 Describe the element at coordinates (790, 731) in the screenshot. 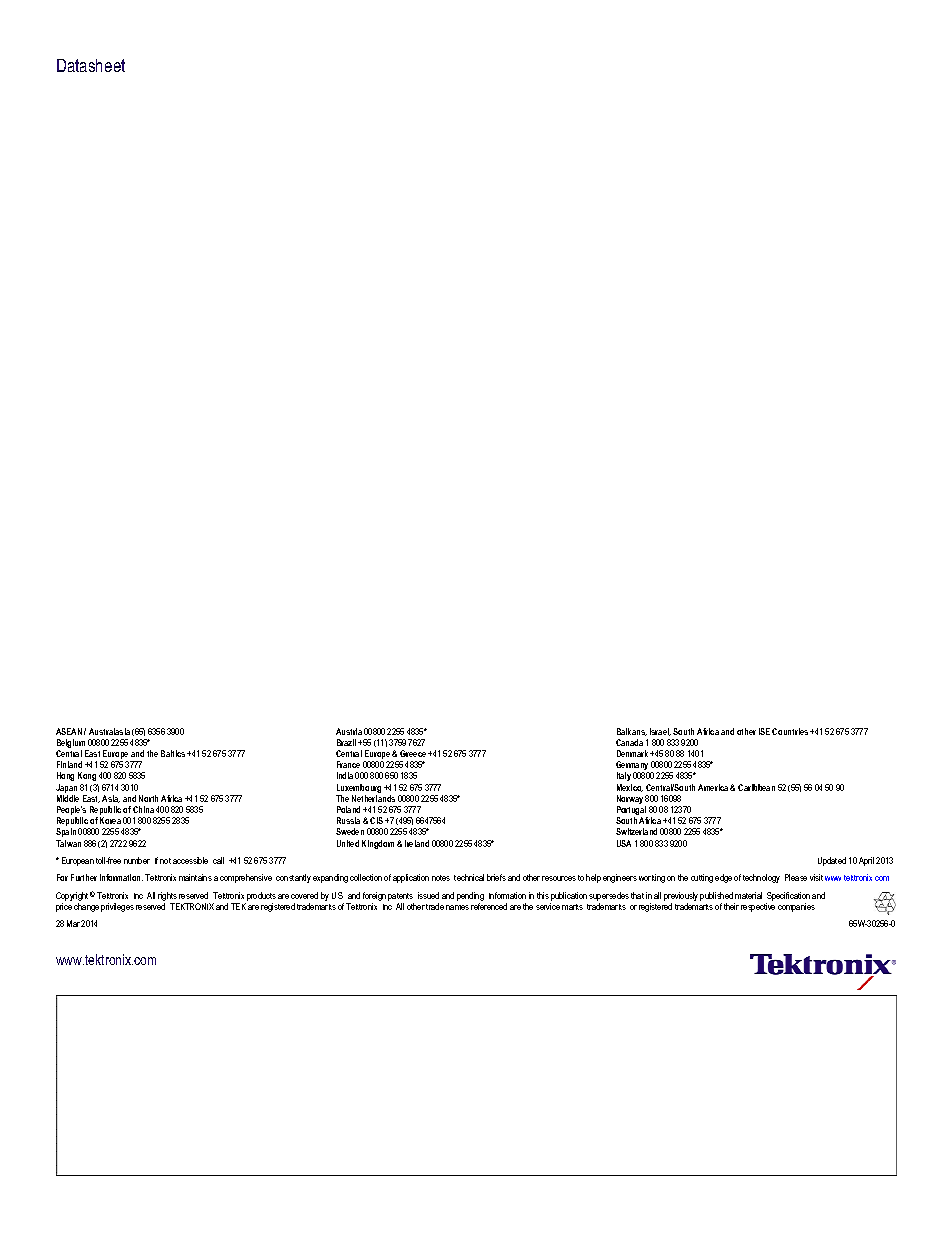

I see `Countries` at that location.
